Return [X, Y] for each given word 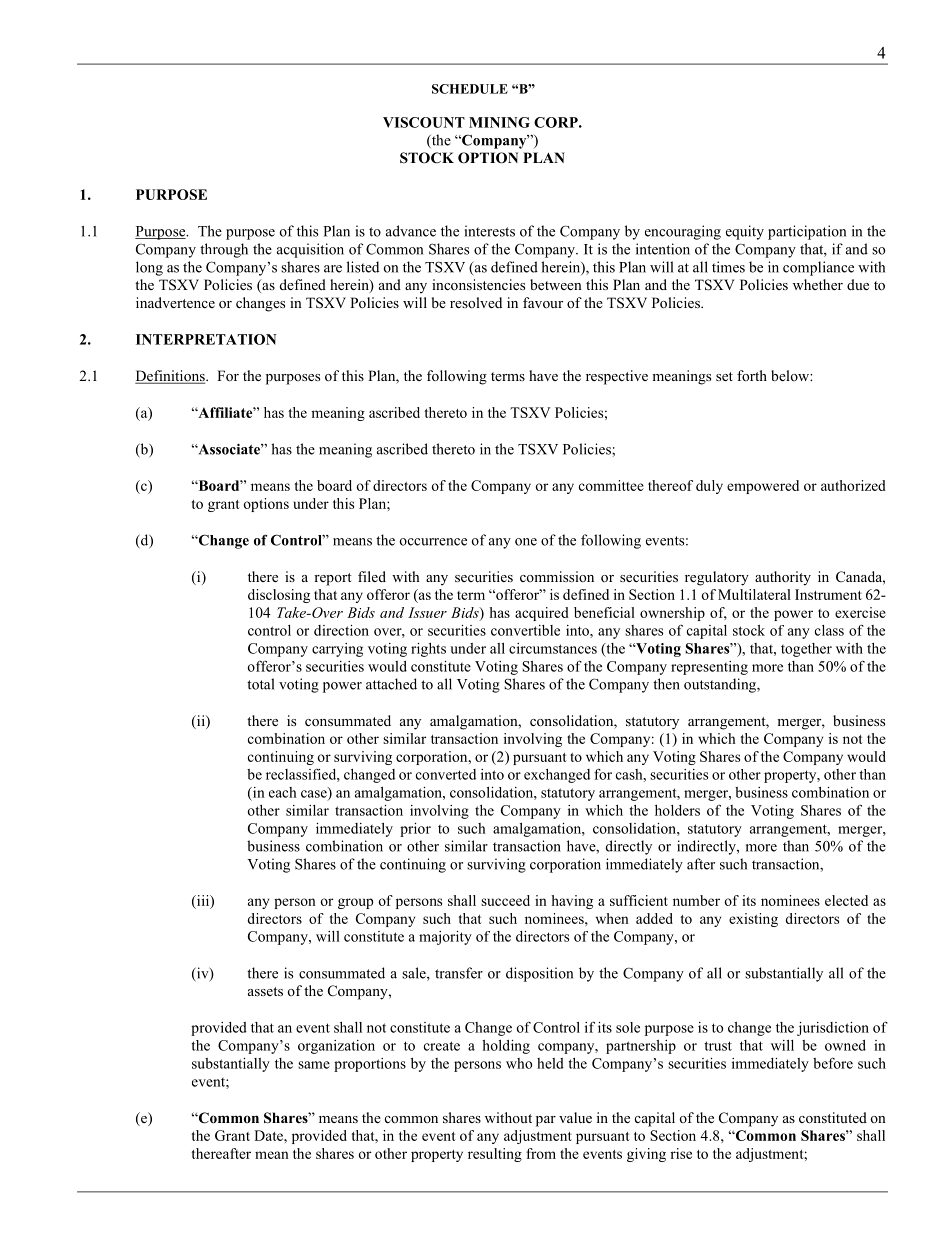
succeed [505, 900]
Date [269, 1135]
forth [752, 375]
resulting [495, 1155]
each [283, 792]
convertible [525, 630]
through [224, 250]
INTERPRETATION [206, 339]
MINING [499, 122]
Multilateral [754, 594]
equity [745, 232]
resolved [476, 302]
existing [753, 920]
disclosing [279, 596]
